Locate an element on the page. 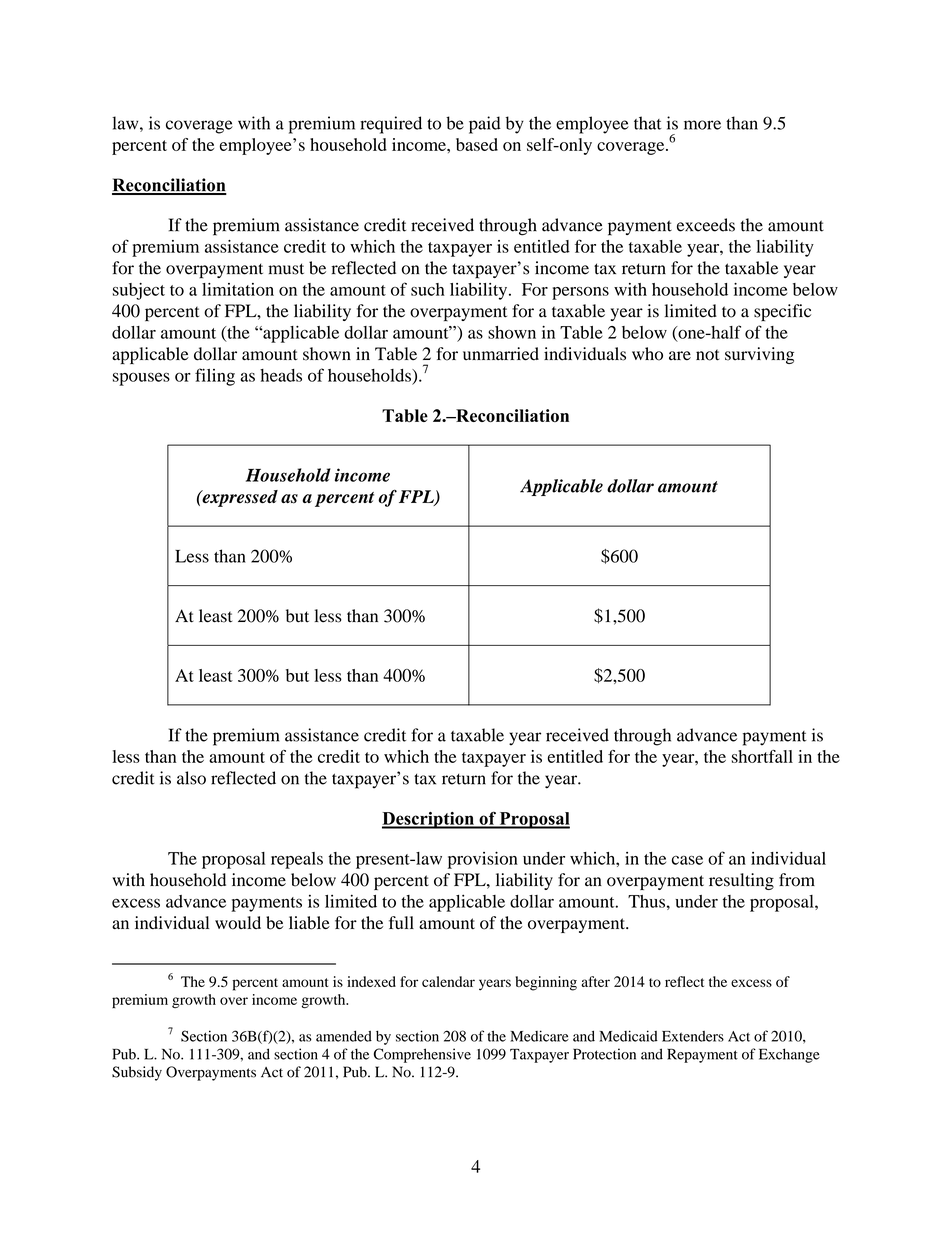 The height and width of the document is (1233, 952). not is located at coordinates (707, 355).
